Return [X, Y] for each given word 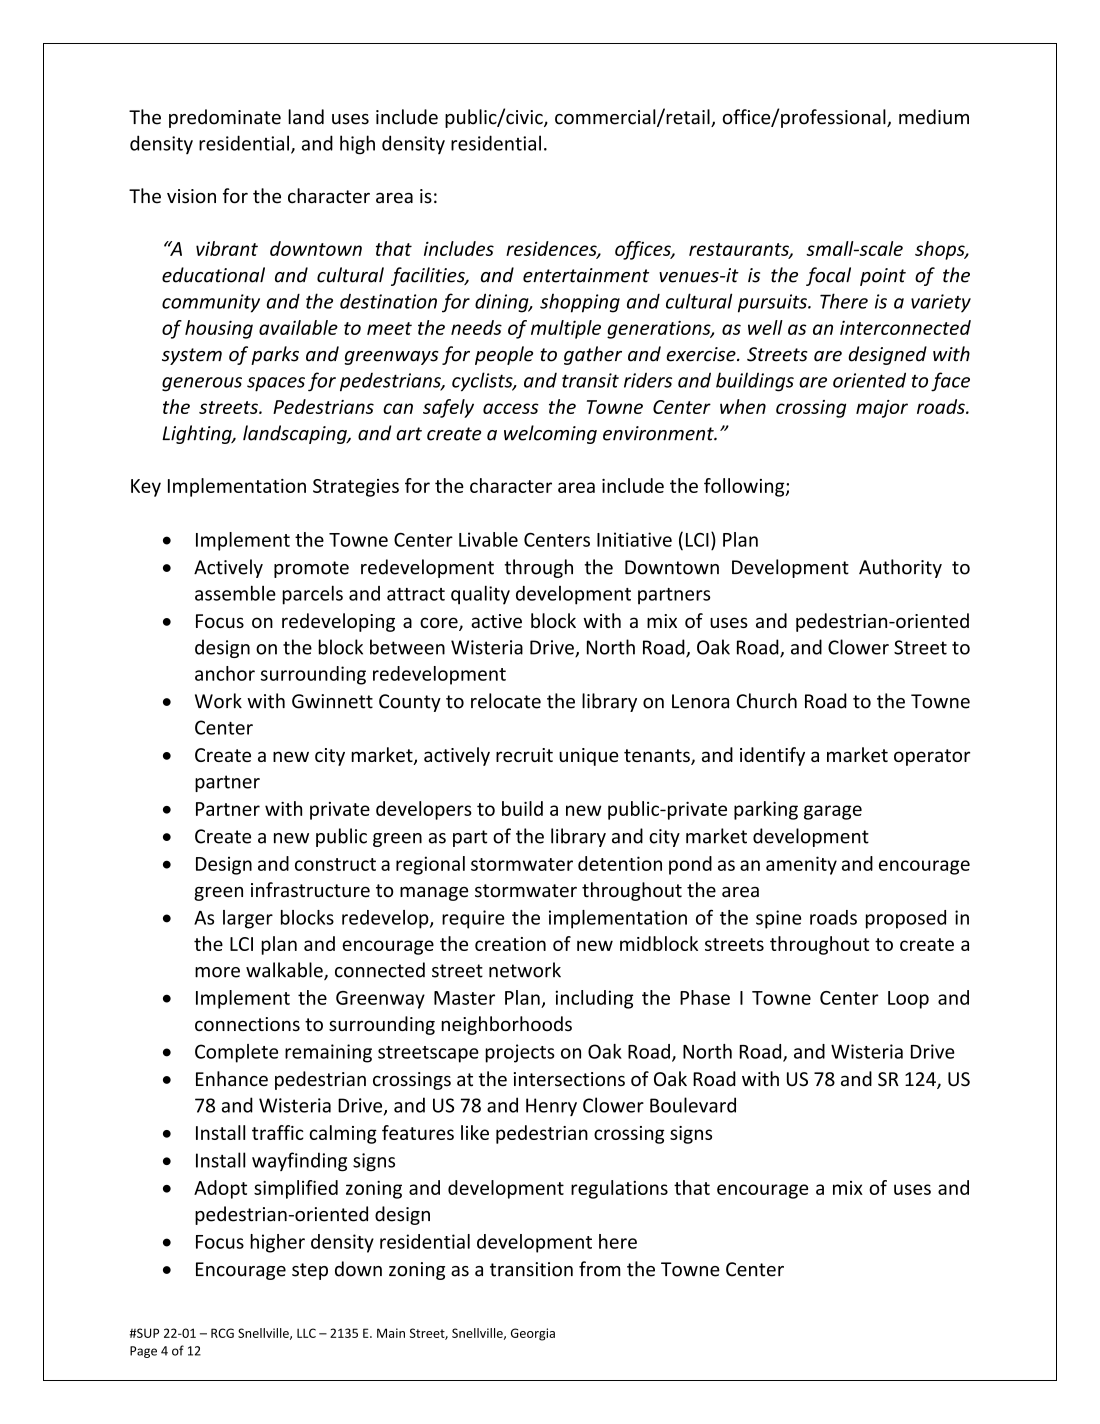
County [410, 703]
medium [934, 117]
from [600, 1269]
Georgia [533, 1334]
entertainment [586, 275]
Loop [908, 1000]
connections [247, 1024]
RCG [222, 1333]
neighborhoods [506, 1025]
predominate [225, 118]
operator [932, 757]
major [882, 409]
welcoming [550, 434]
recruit [524, 755]
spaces [276, 384]
